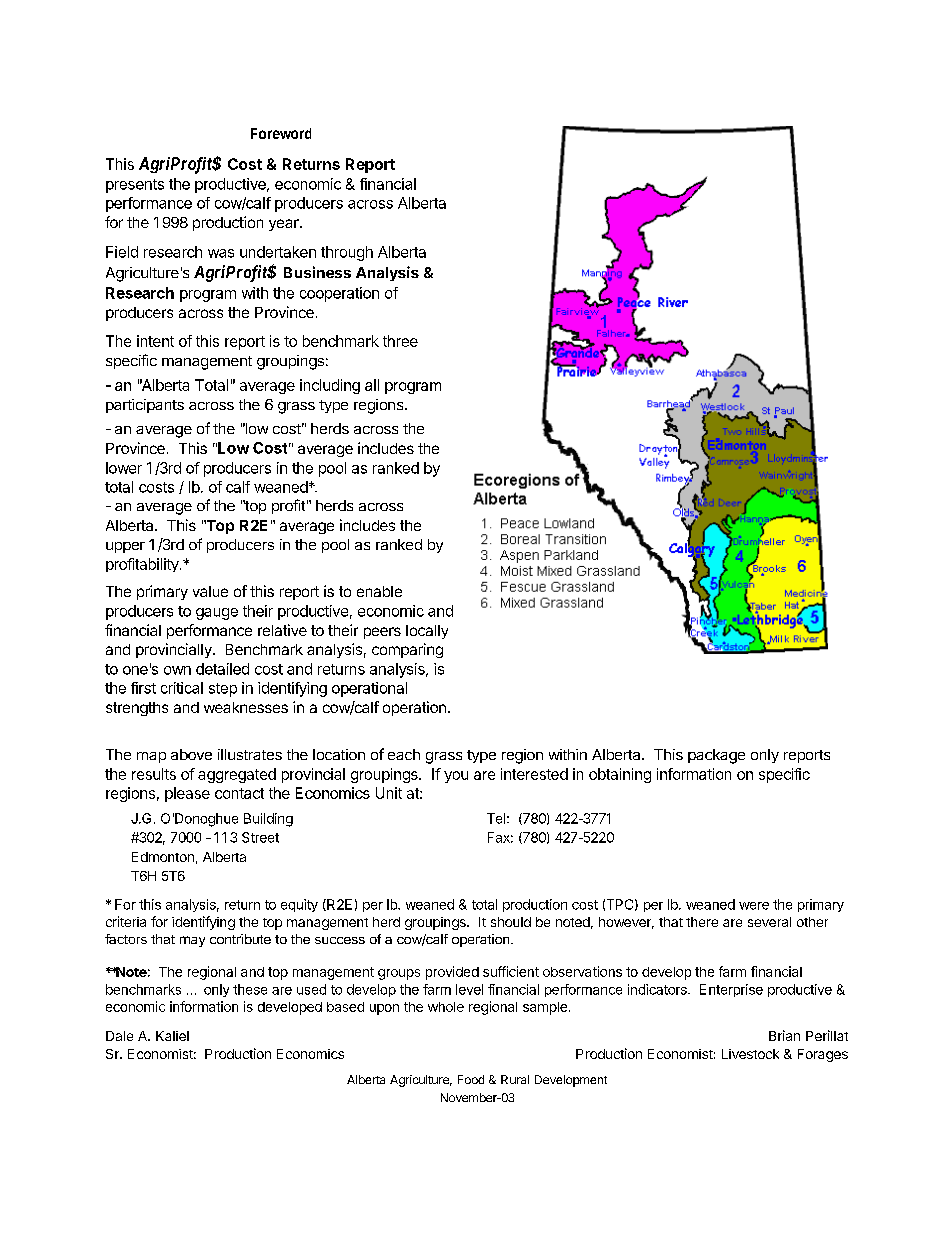  Describe the element at coordinates (471, 1079) in the page. I see `Food` at that location.
